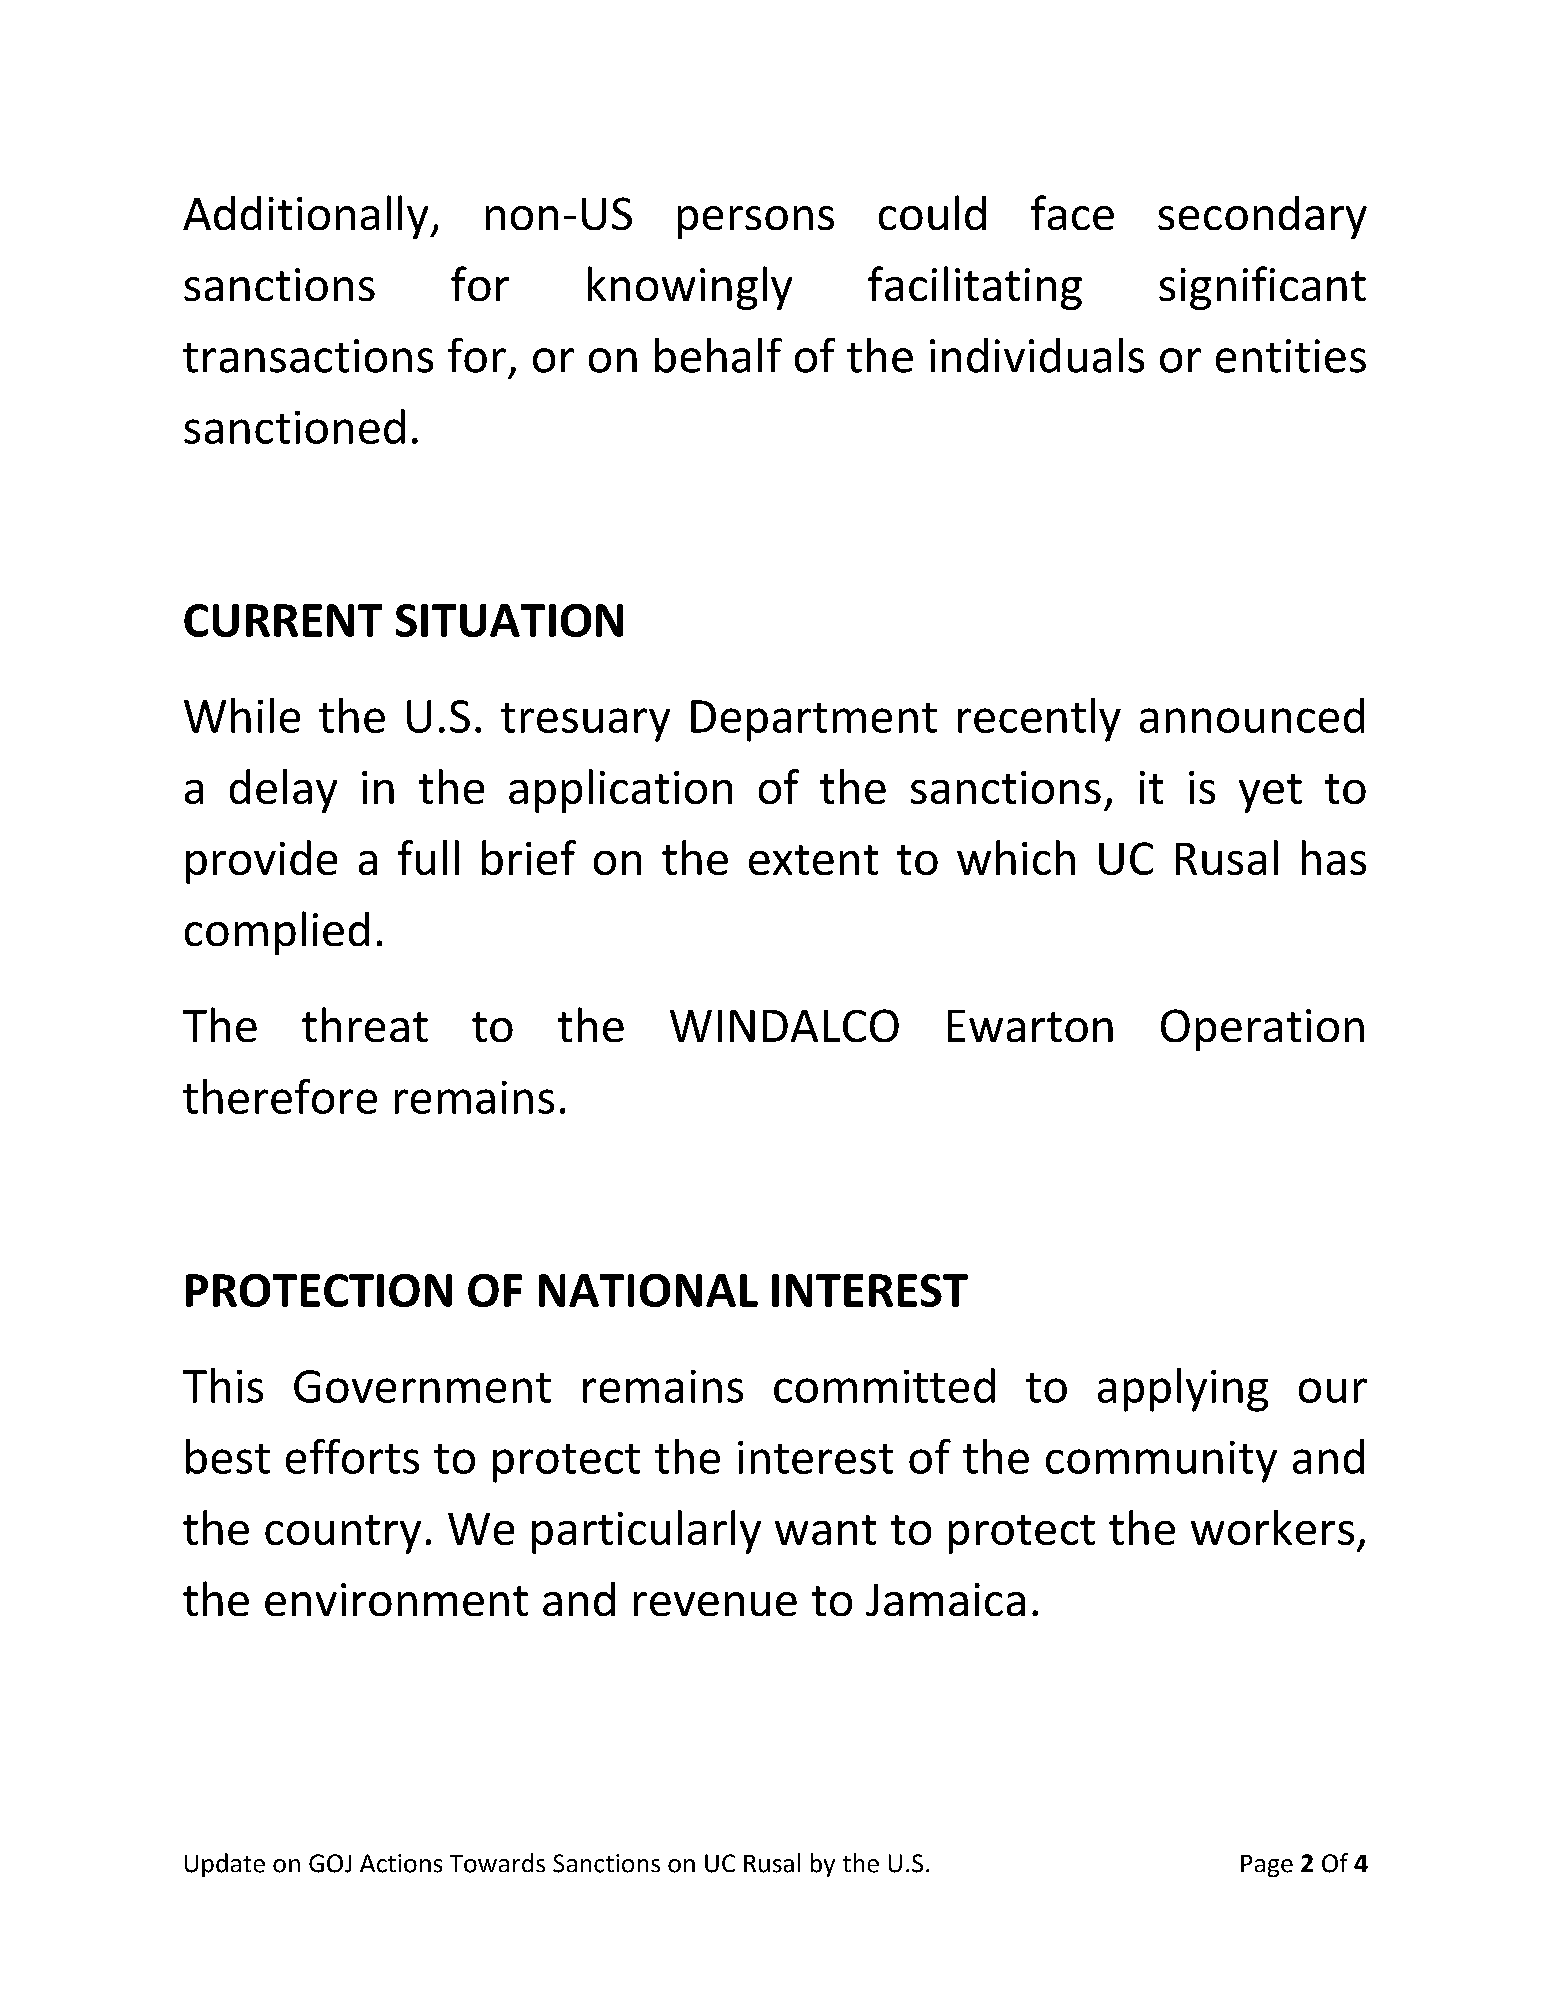 This screenshot has height=2005, width=1550. What do you see at coordinates (307, 217) in the screenshot?
I see `Additionally` at bounding box center [307, 217].
